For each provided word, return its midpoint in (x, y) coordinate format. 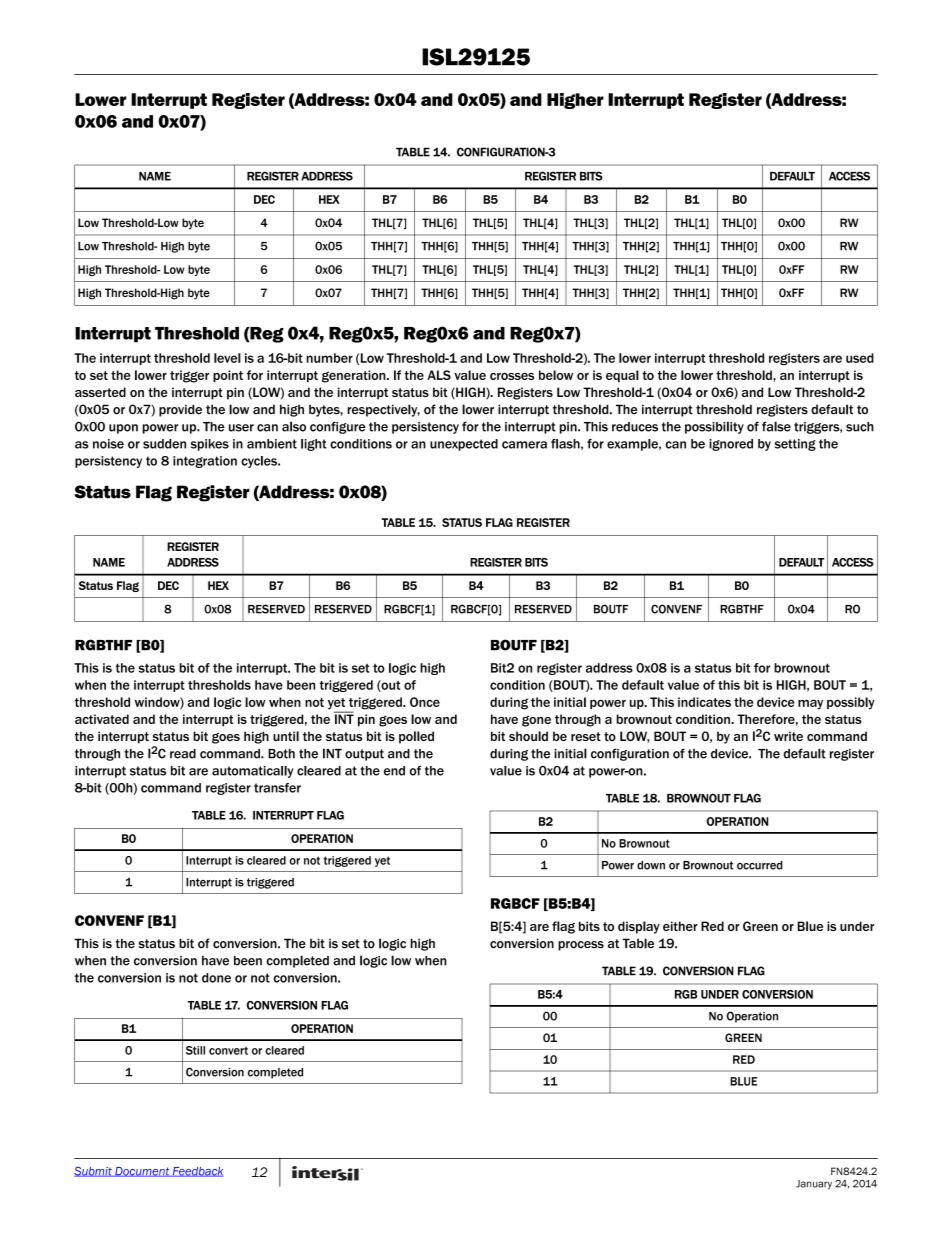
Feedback (197, 1172)
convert (228, 1050)
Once (425, 702)
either (680, 926)
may (810, 704)
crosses (512, 376)
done (216, 978)
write (788, 736)
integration (205, 462)
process (581, 946)
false (776, 426)
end (394, 771)
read (183, 754)
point (228, 376)
